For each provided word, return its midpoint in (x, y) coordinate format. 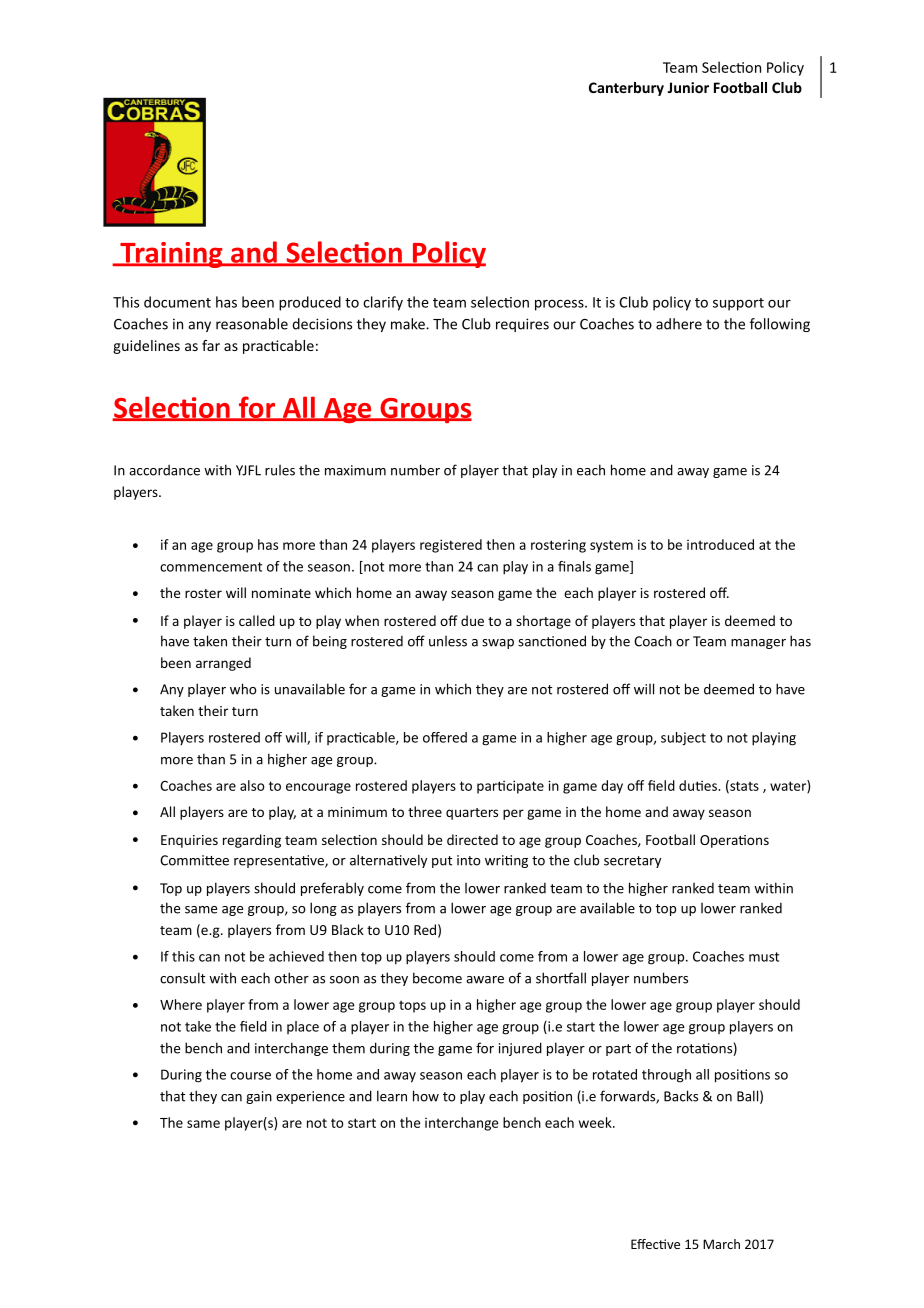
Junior (688, 87)
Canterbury (626, 89)
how (426, 1096)
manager (758, 644)
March (721, 1244)
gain (259, 1097)
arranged (223, 664)
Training (171, 255)
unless (448, 641)
